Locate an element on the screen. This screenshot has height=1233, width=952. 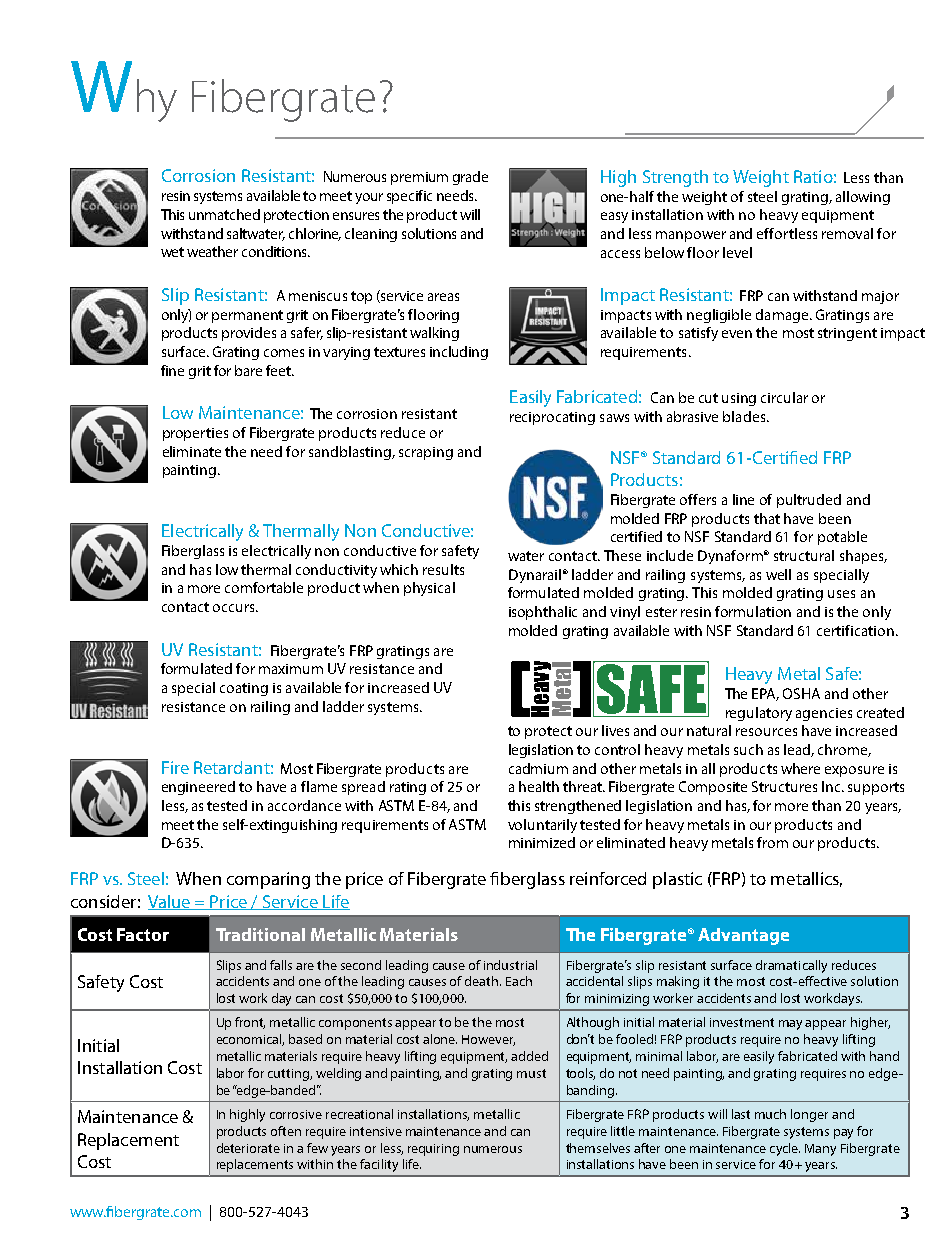
engineered is located at coordinates (198, 788).
